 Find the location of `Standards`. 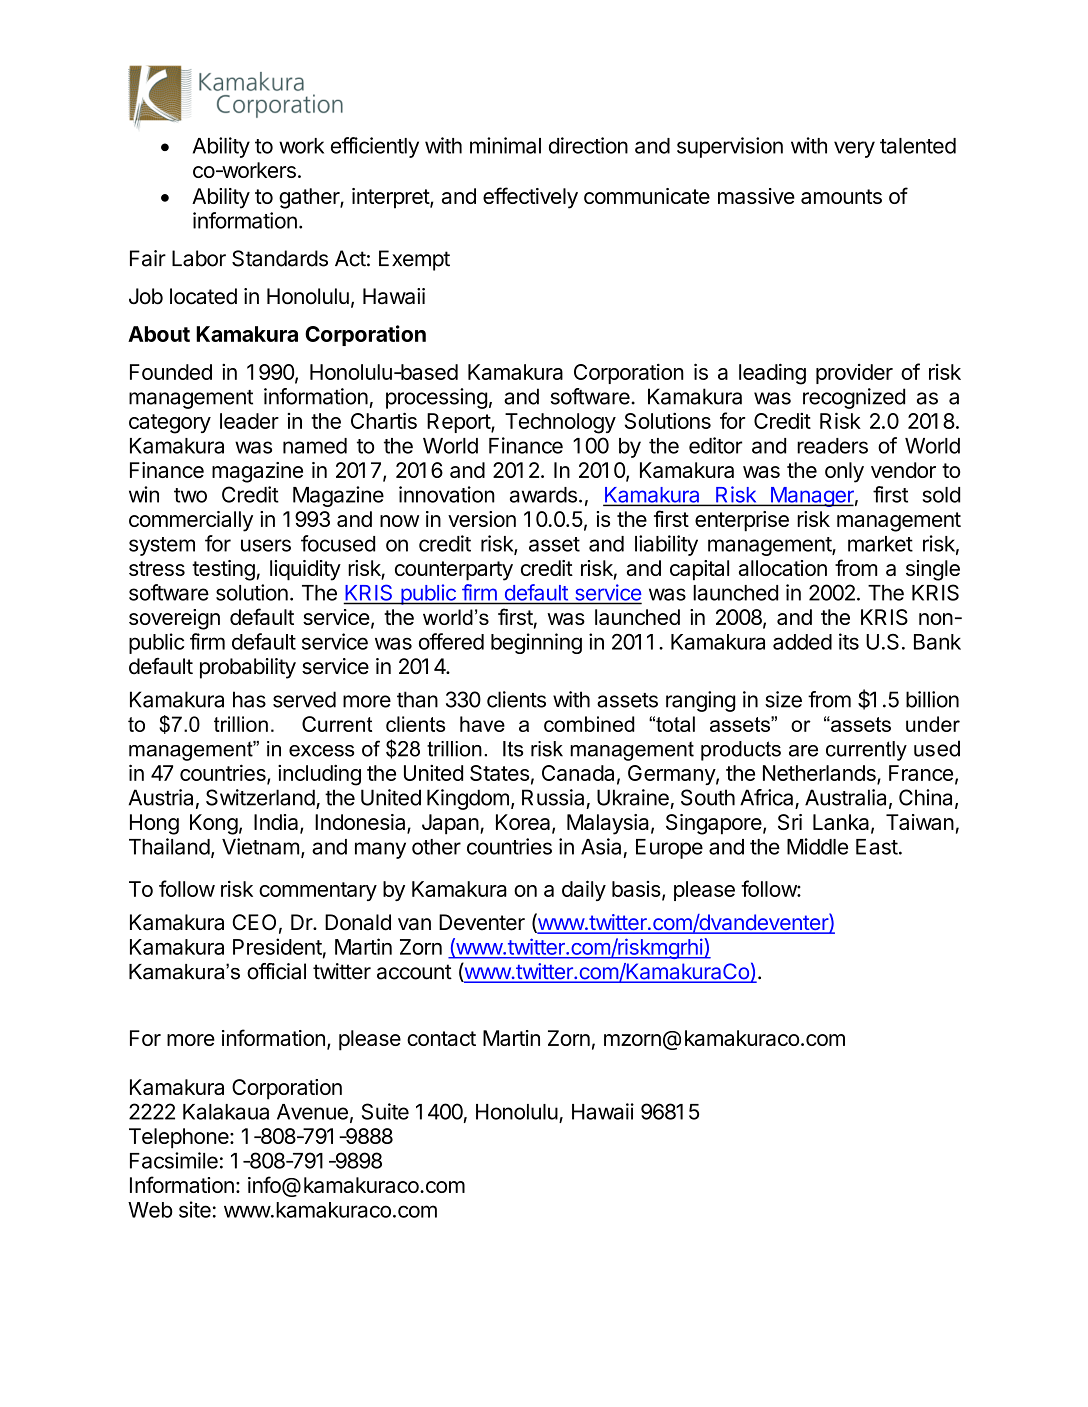

Standards is located at coordinates (280, 258).
